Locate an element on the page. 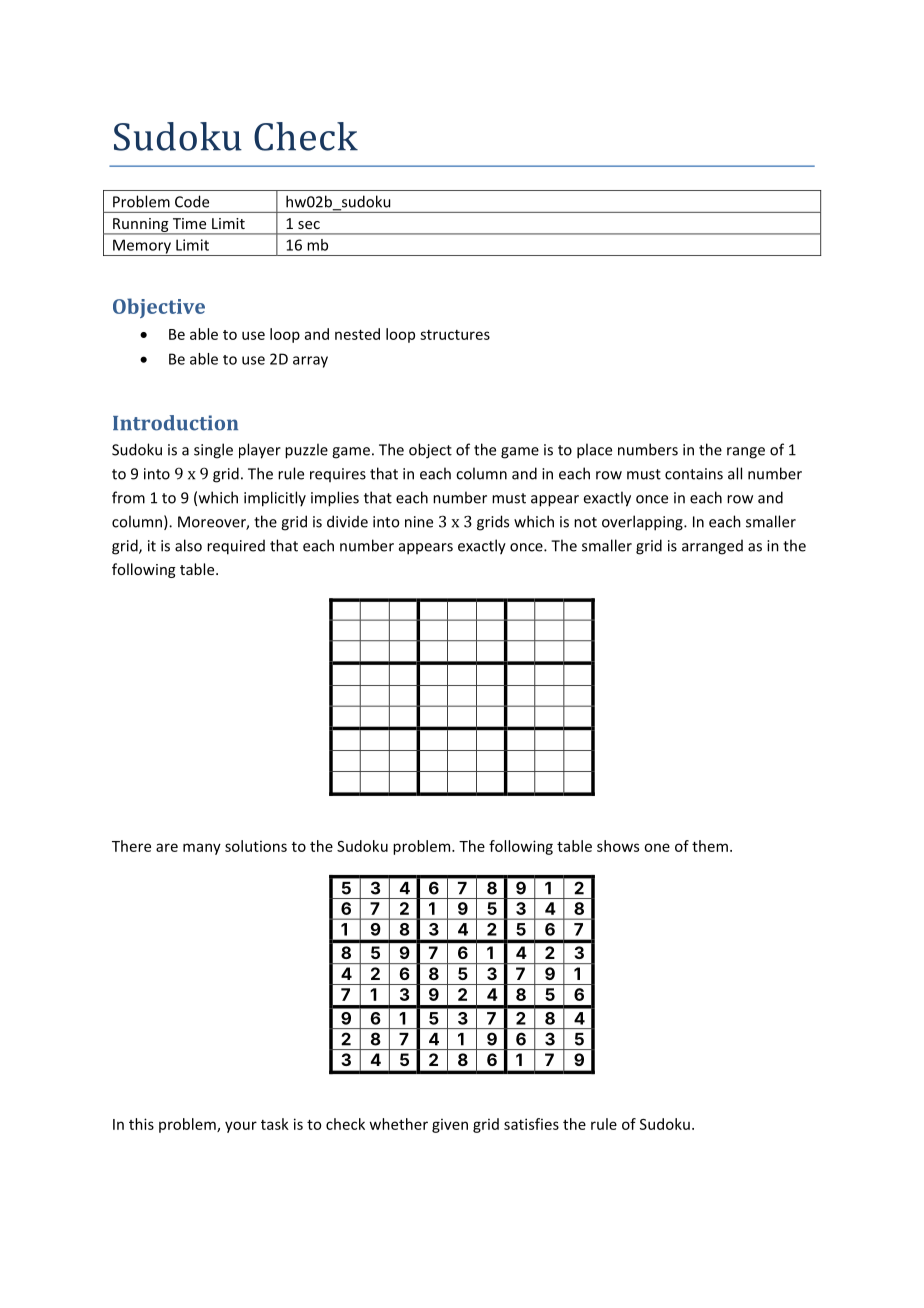  satisfies is located at coordinates (531, 1124).
